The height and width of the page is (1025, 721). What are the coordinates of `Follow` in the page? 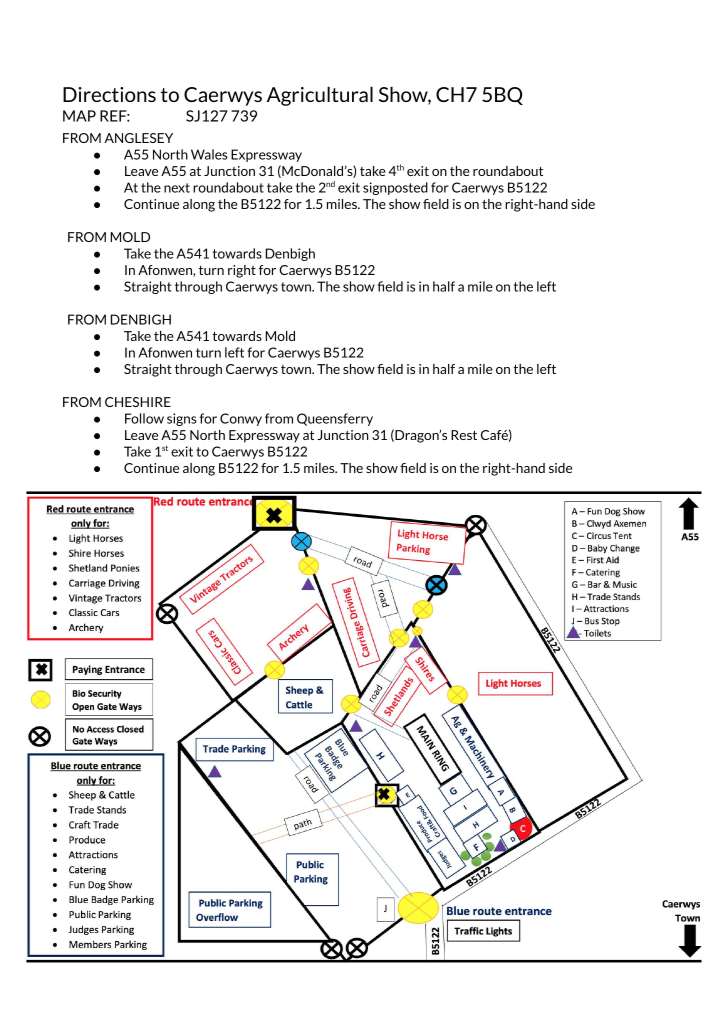 It's located at (144, 418).
